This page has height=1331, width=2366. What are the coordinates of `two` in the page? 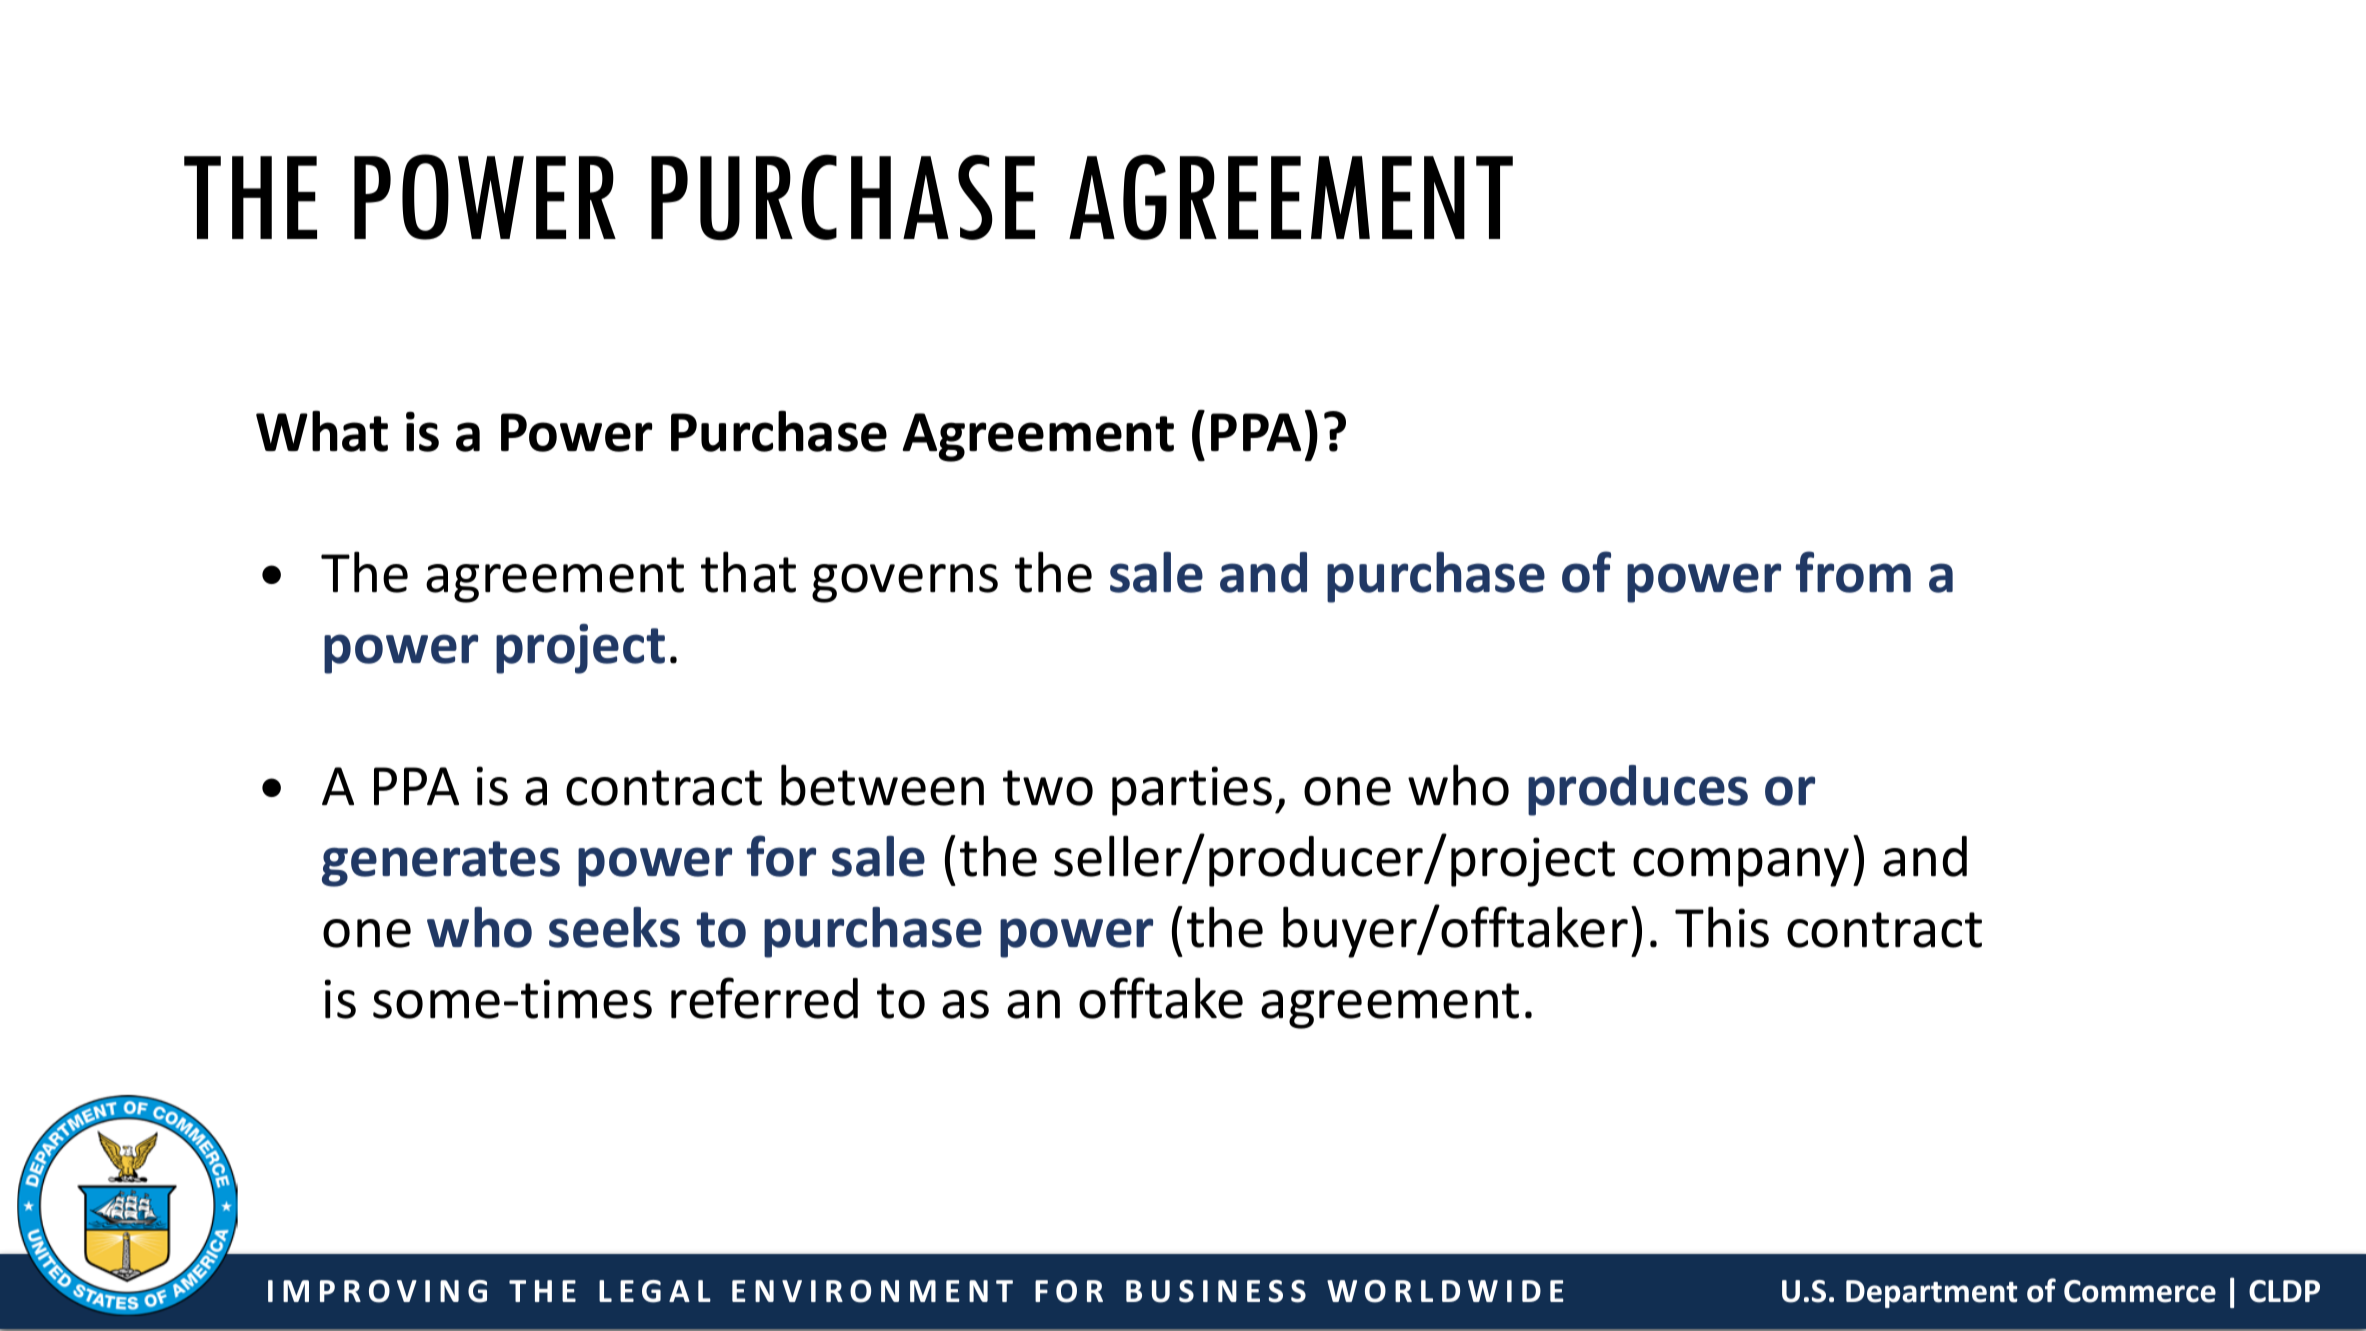 It's located at (1048, 788).
